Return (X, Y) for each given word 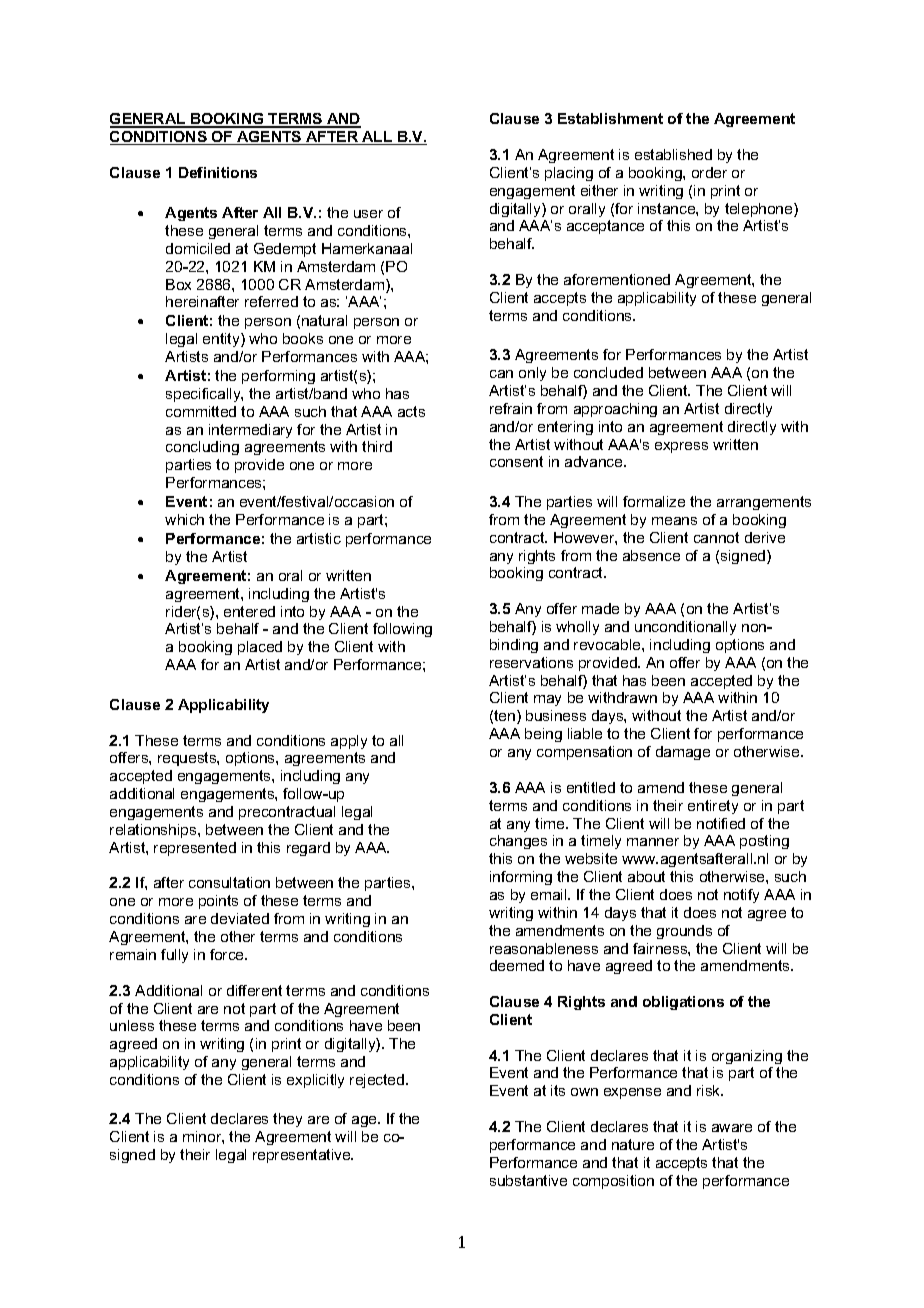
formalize (654, 501)
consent (516, 461)
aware (732, 1128)
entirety (713, 807)
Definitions (218, 172)
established (673, 154)
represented (195, 849)
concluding (202, 448)
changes (518, 842)
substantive (528, 1180)
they (287, 1120)
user (368, 214)
